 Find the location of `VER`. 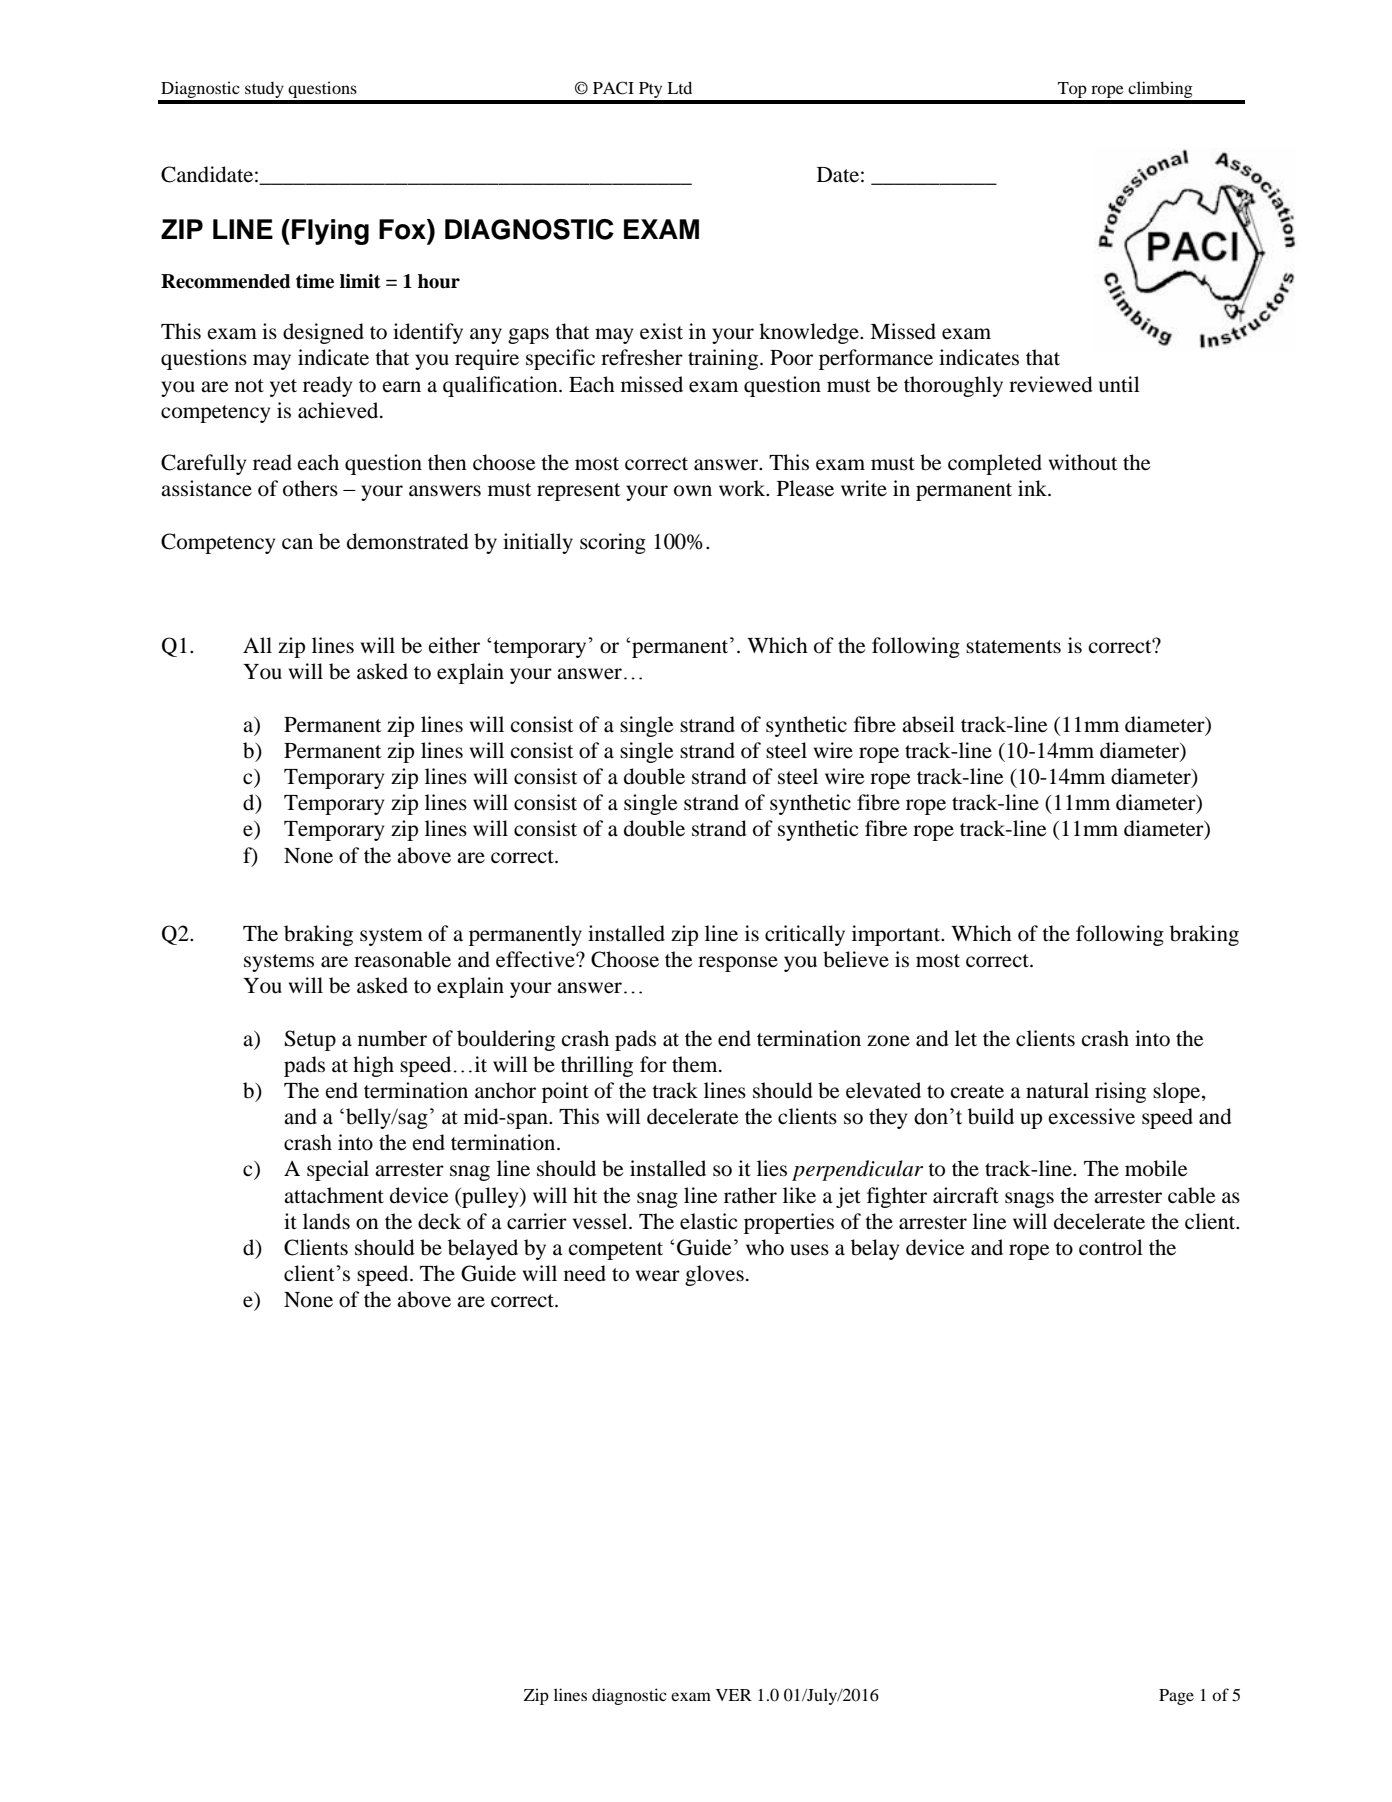

VER is located at coordinates (734, 1695).
